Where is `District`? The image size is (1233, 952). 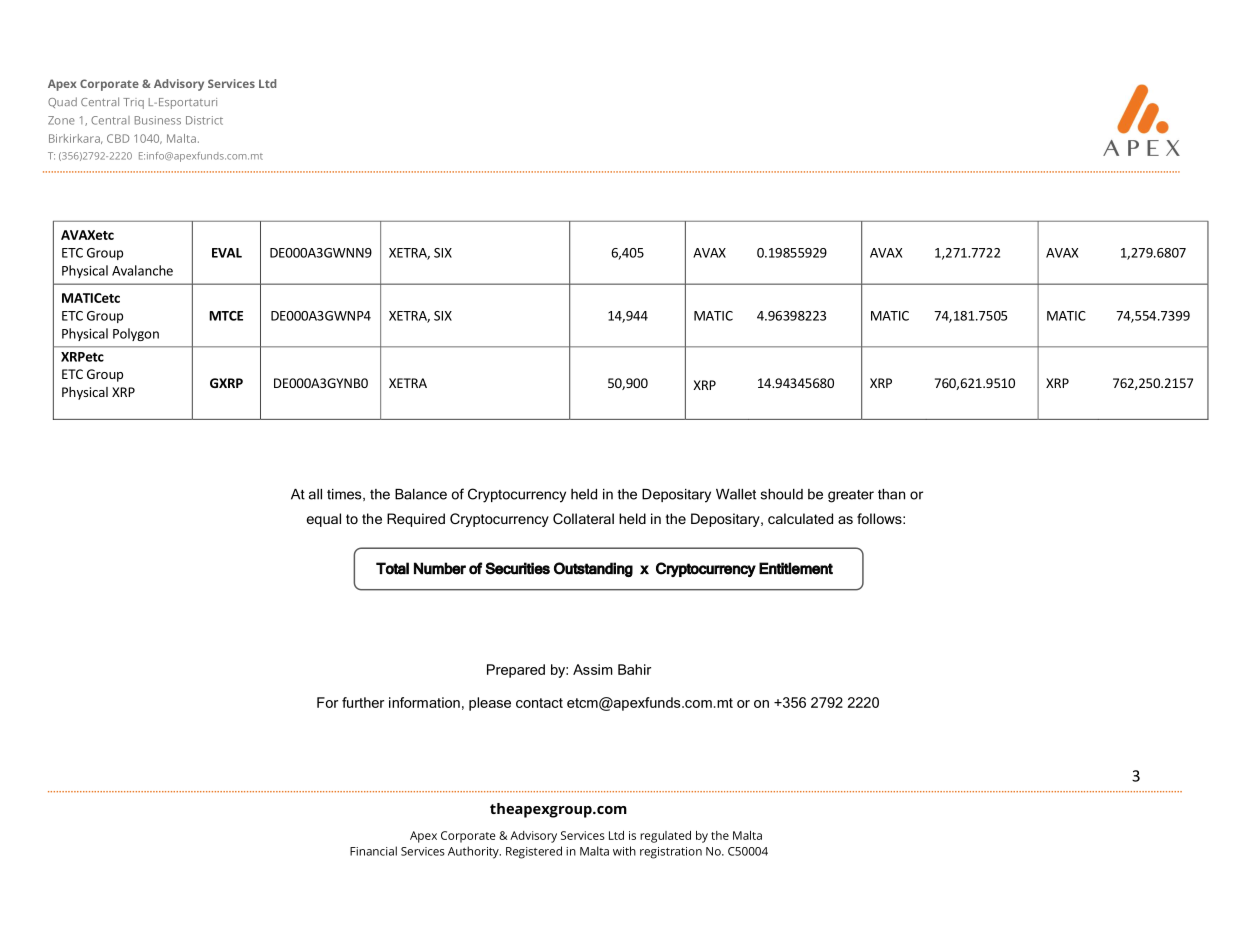
District is located at coordinates (204, 120).
